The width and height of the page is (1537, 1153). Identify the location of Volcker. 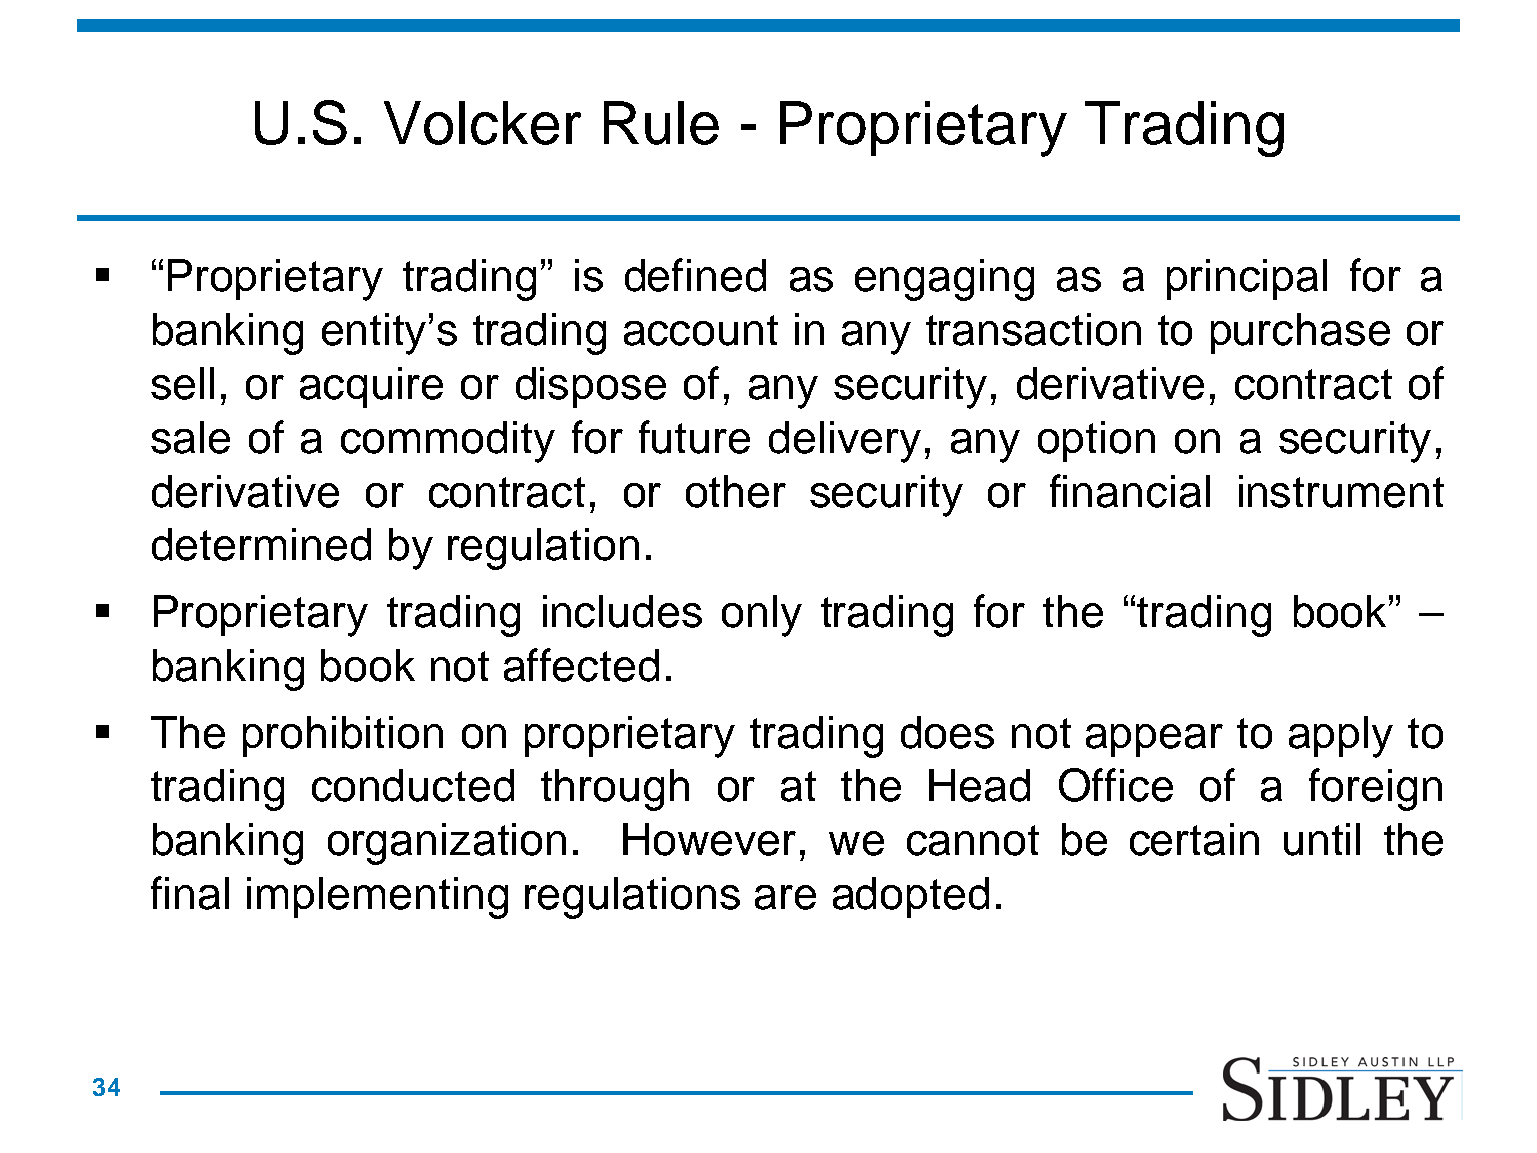
(482, 123).
